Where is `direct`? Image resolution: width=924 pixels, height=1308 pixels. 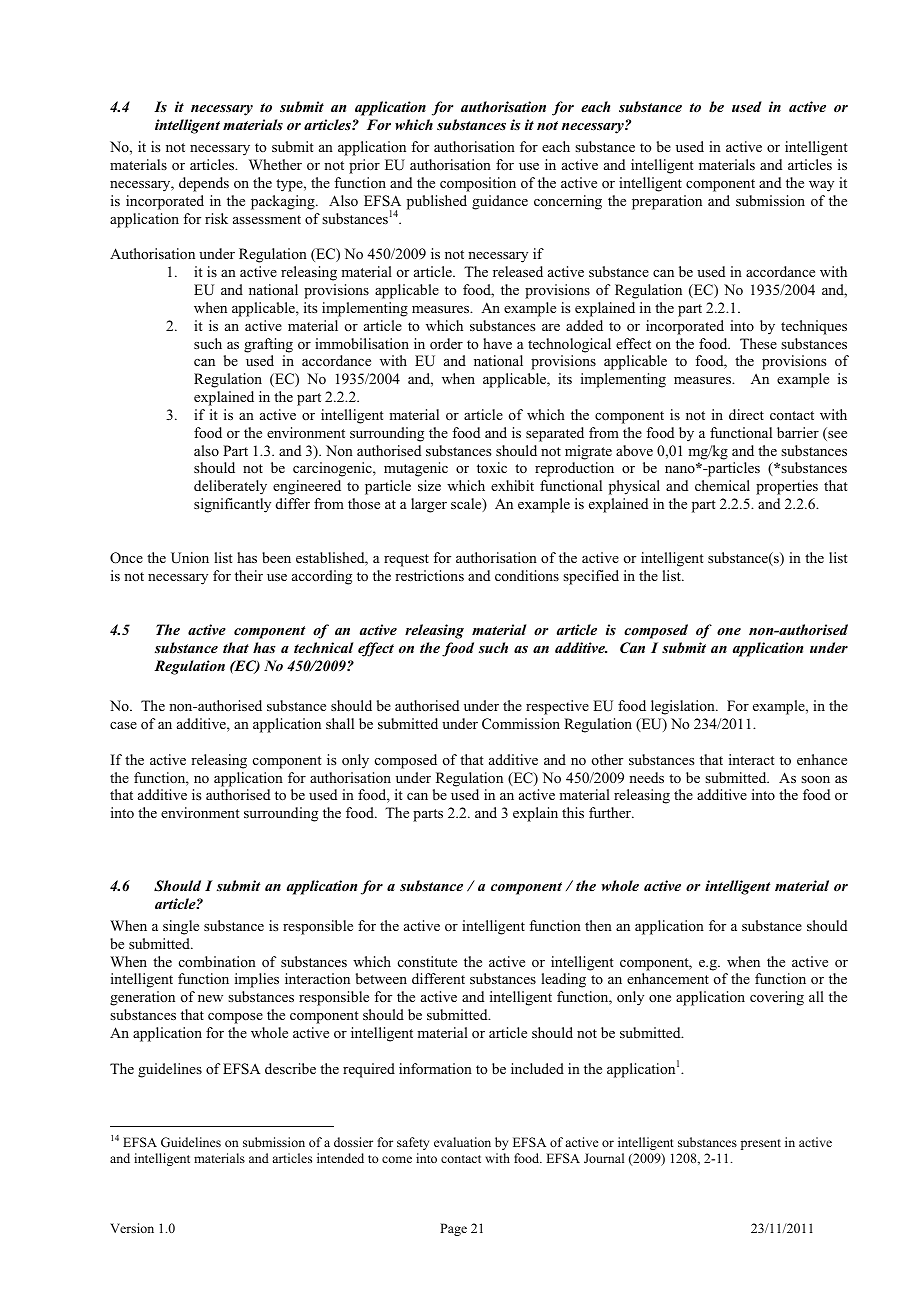 direct is located at coordinates (746, 414).
